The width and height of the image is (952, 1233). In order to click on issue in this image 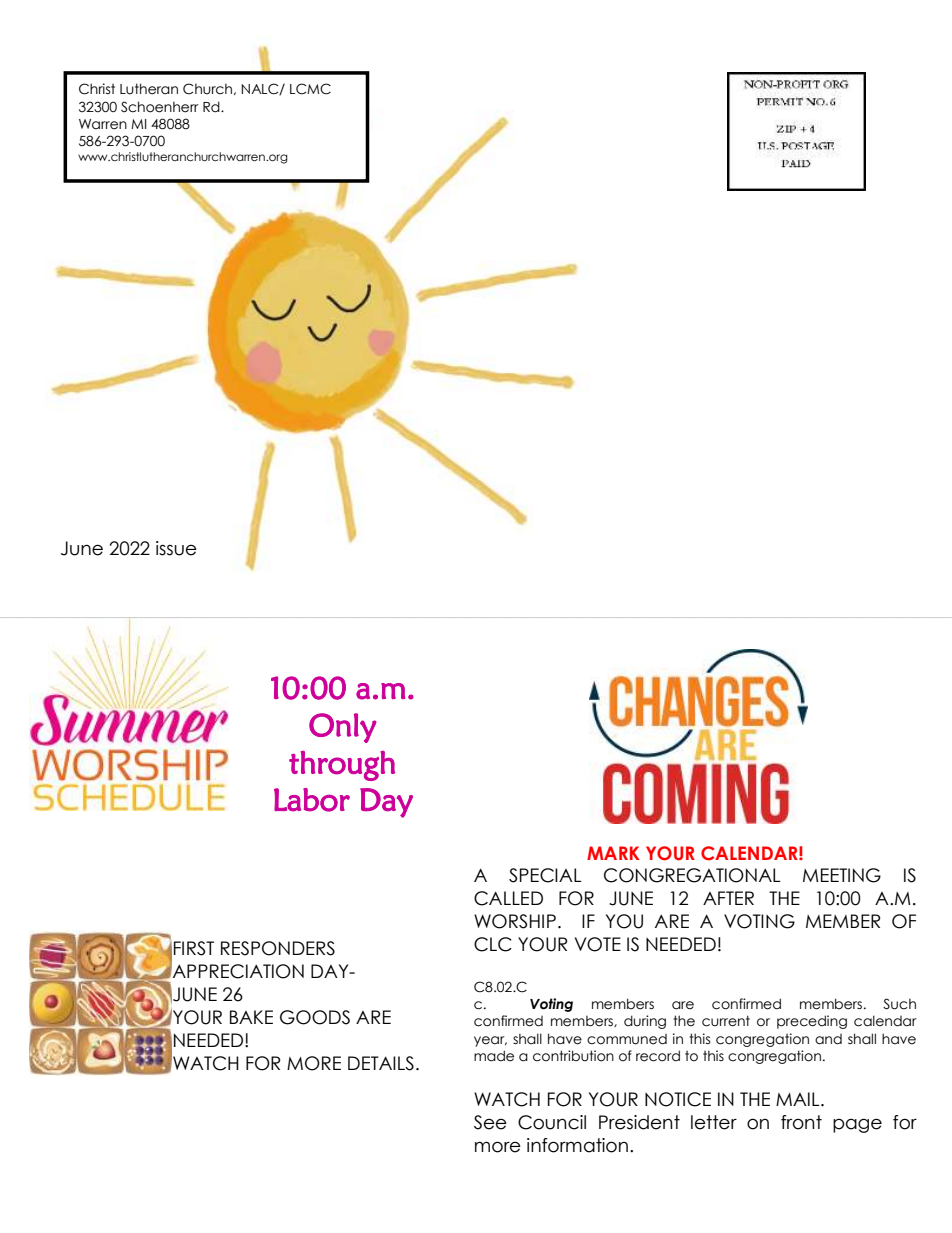, I will do `click(176, 548)`.
